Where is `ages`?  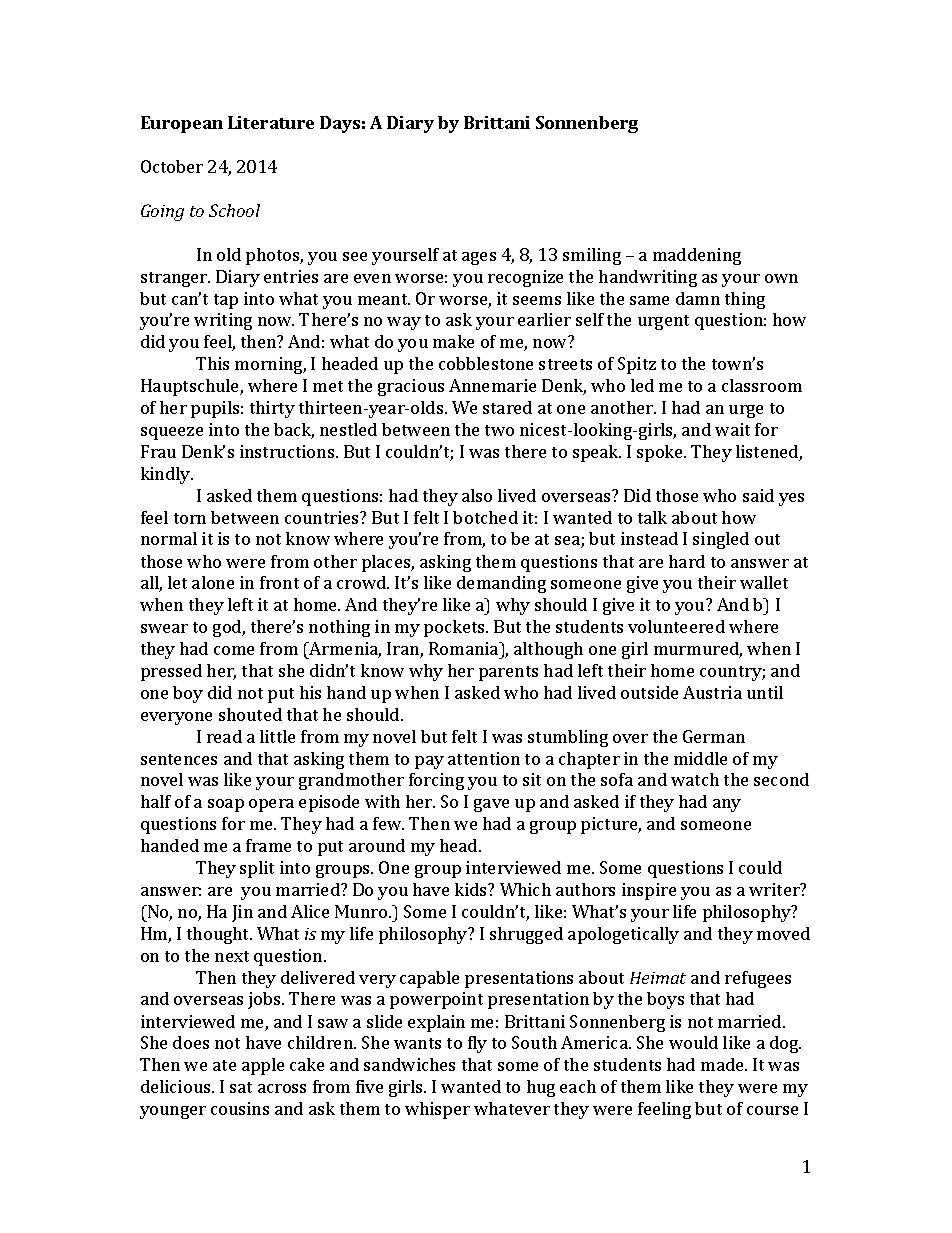
ages is located at coordinates (479, 258).
